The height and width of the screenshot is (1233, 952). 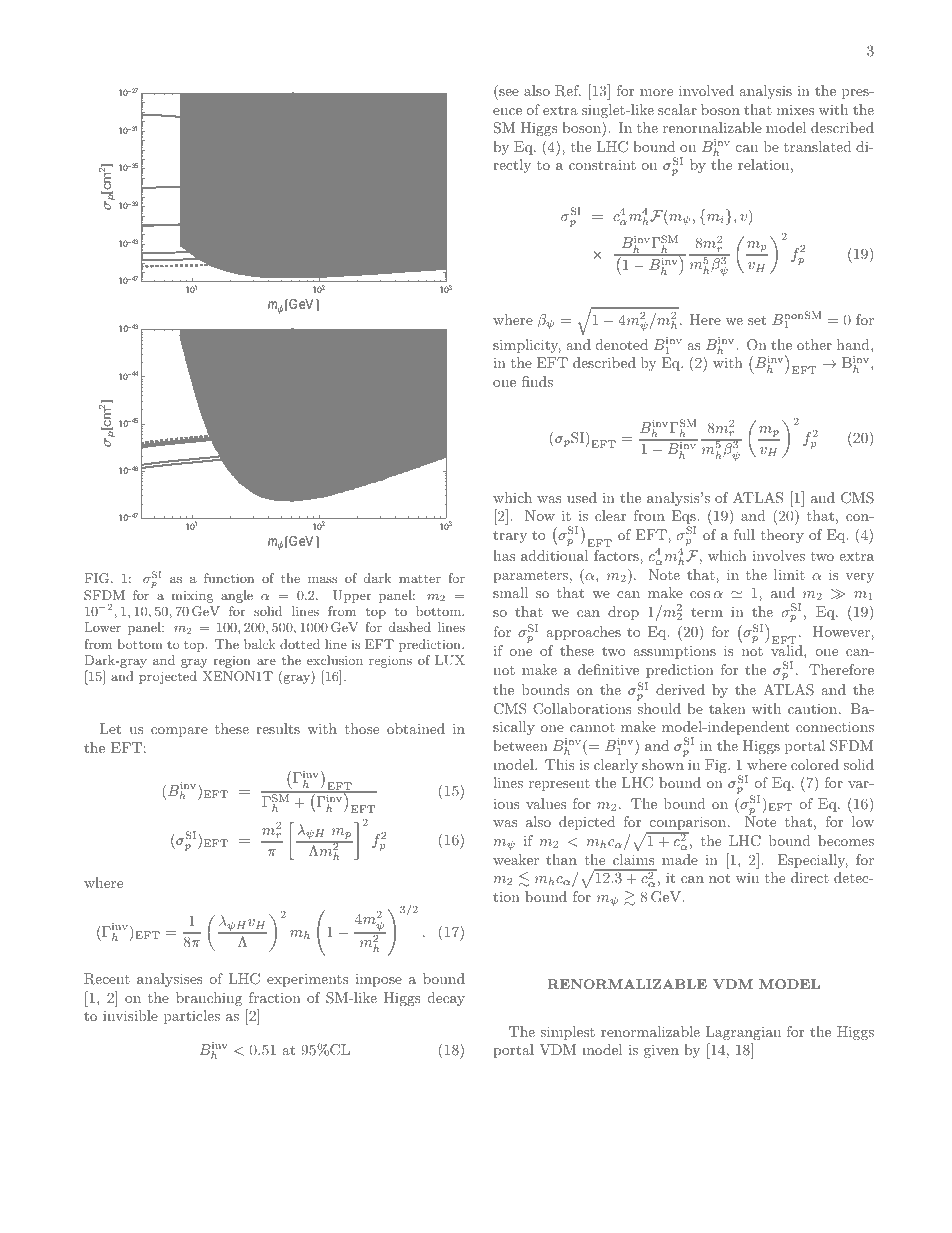 What do you see at coordinates (192, 1017) in the screenshot?
I see `particles` at bounding box center [192, 1017].
